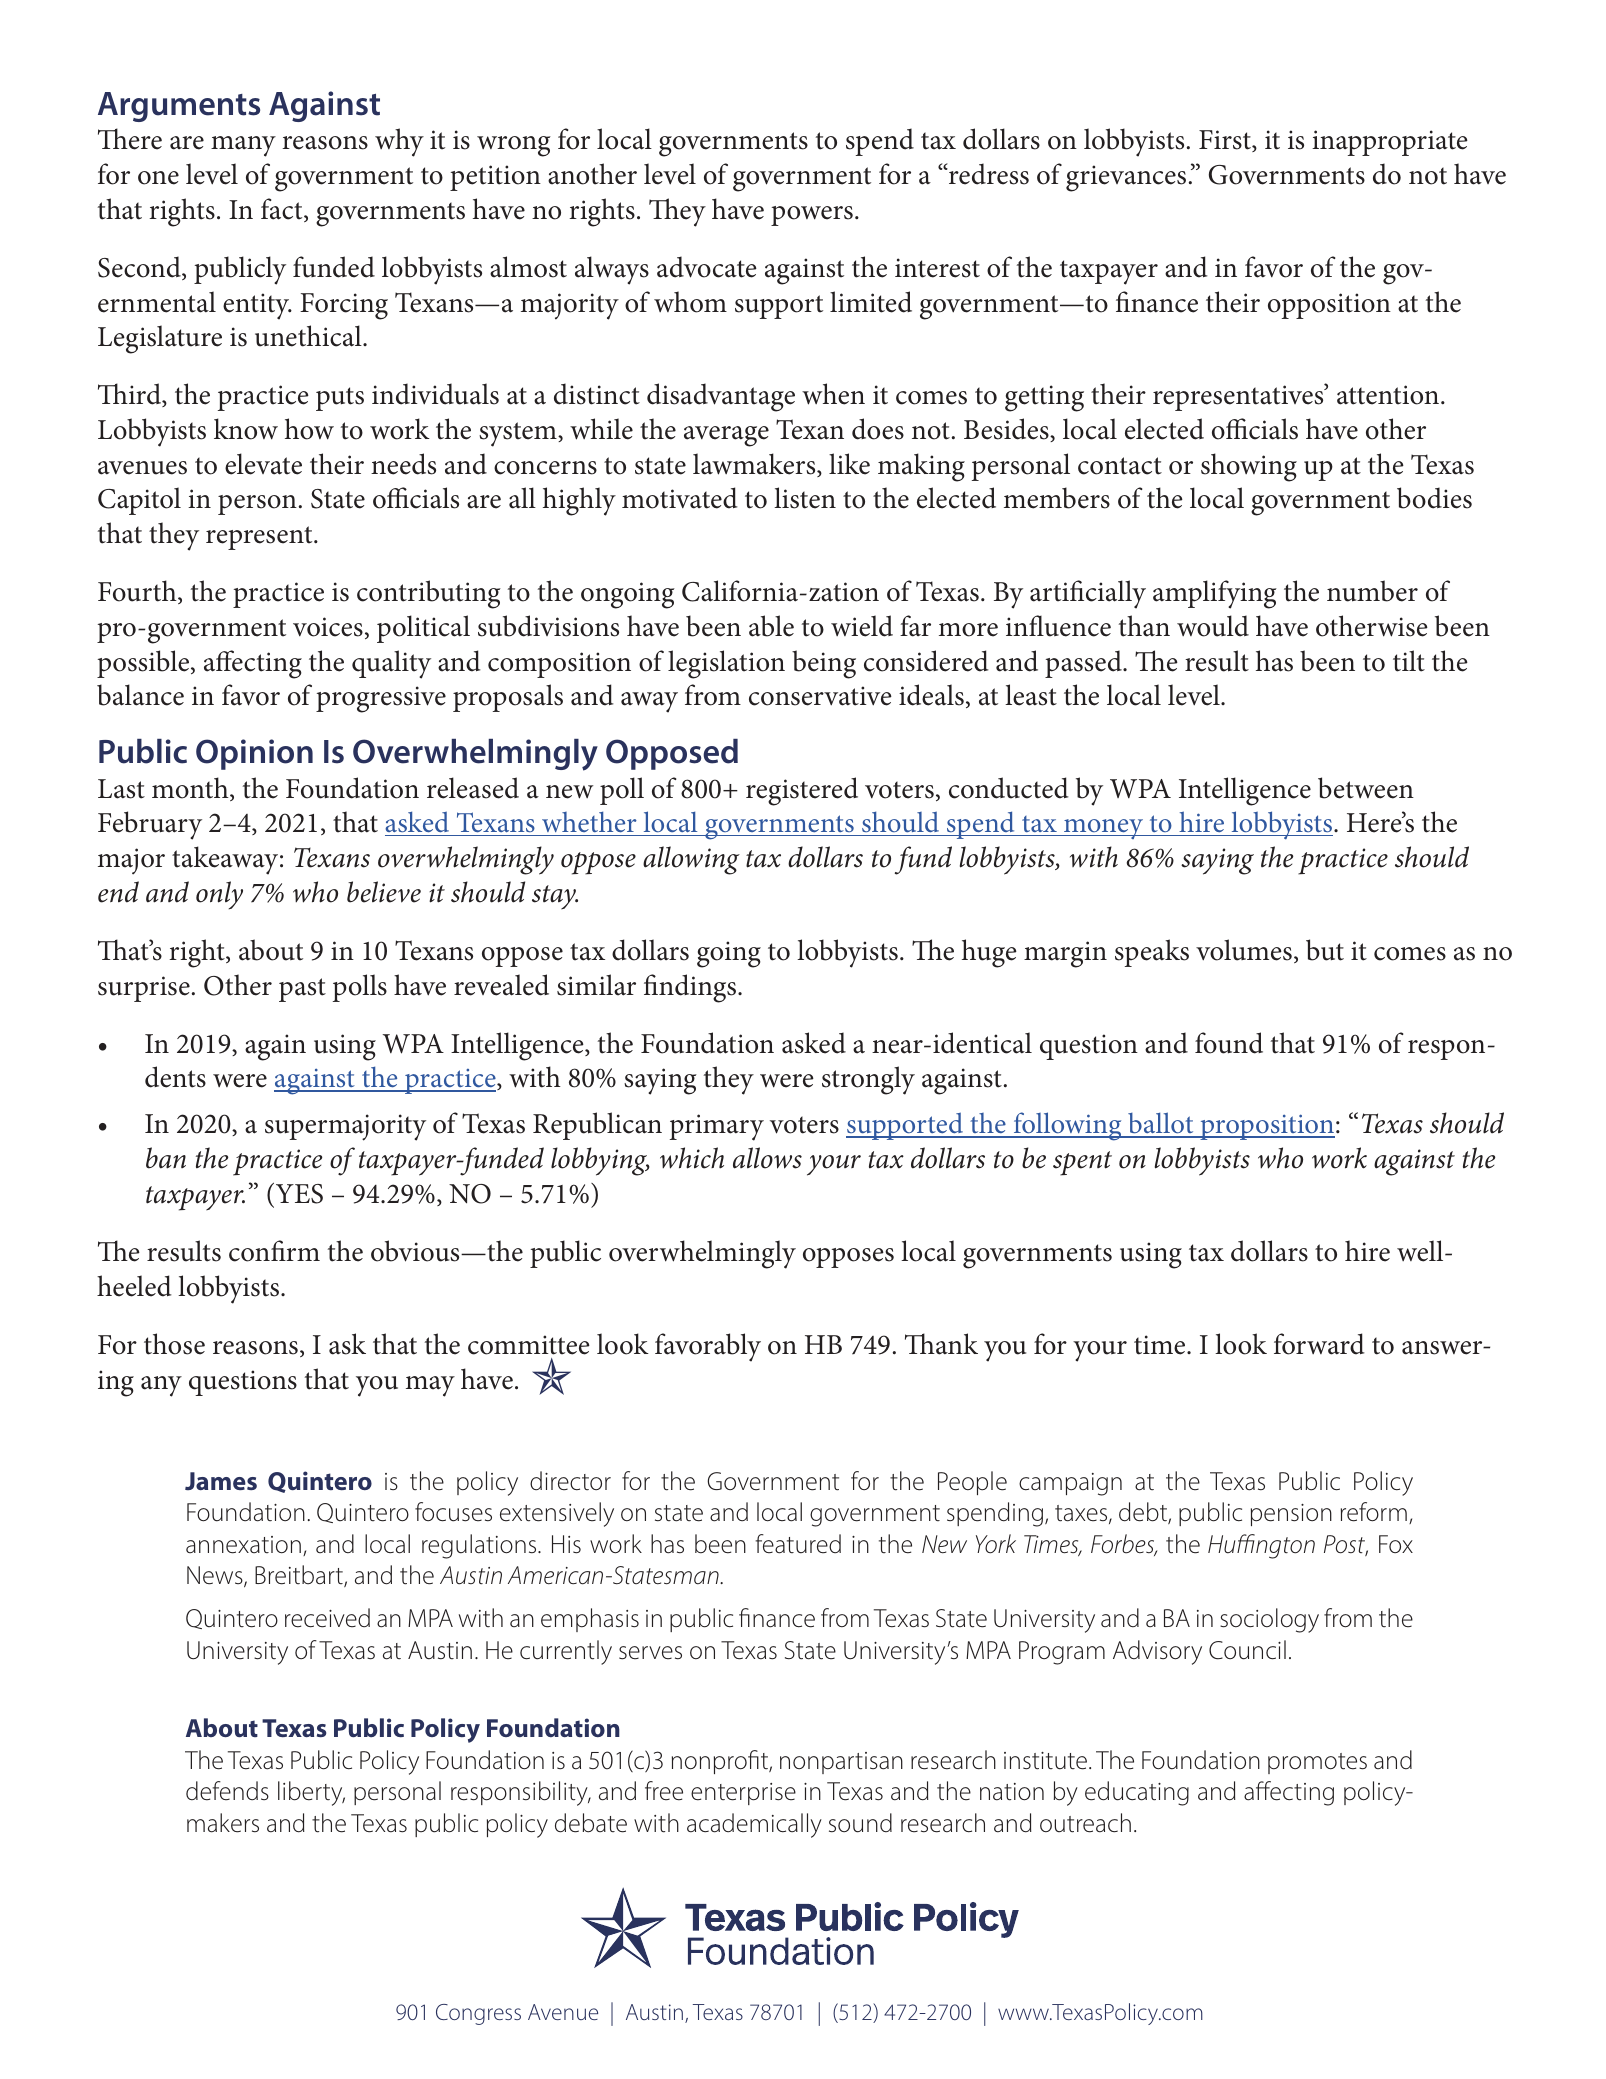  What do you see at coordinates (529, 1345) in the image?
I see `committee` at bounding box center [529, 1345].
